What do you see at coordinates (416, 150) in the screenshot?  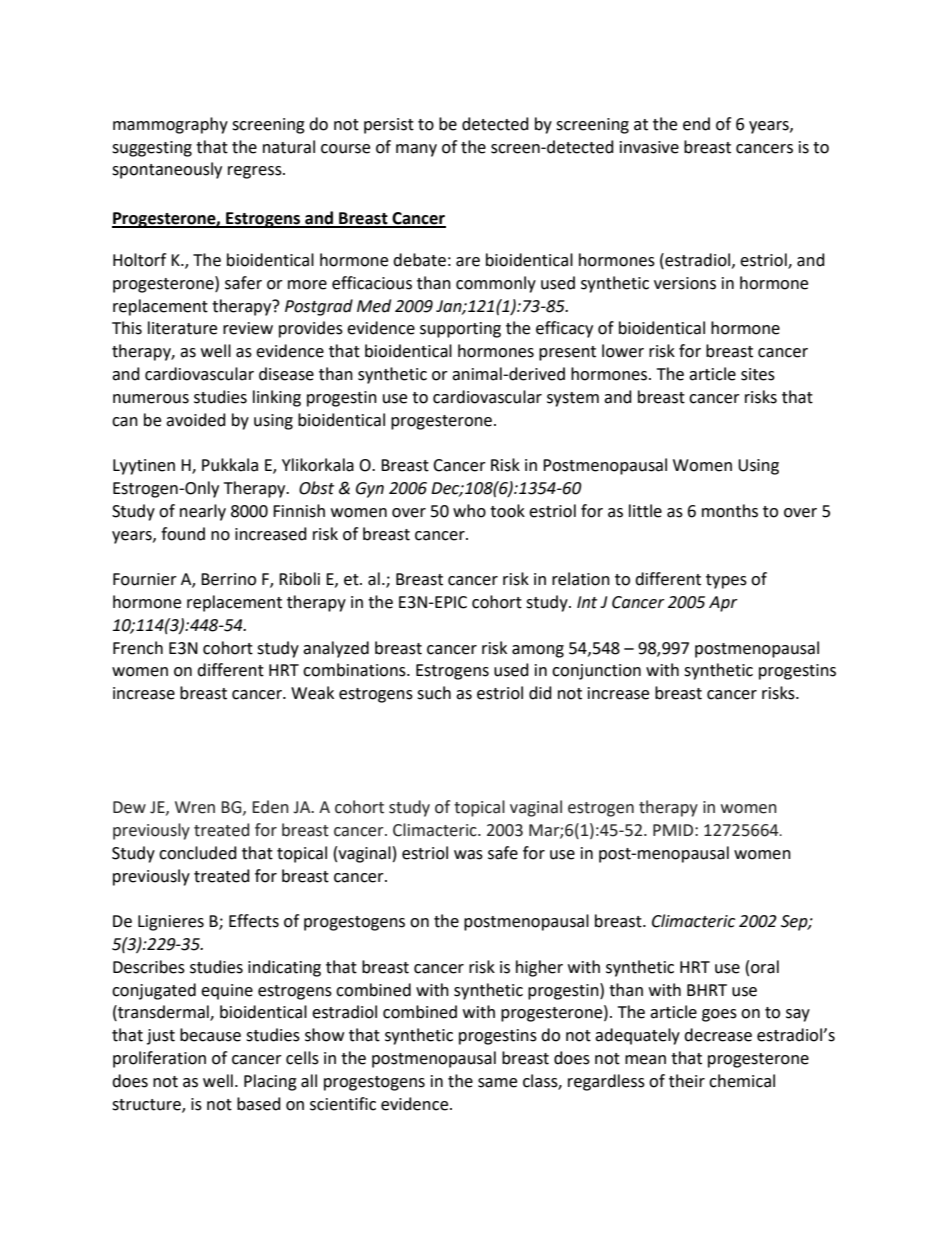 I see `many` at bounding box center [416, 150].
